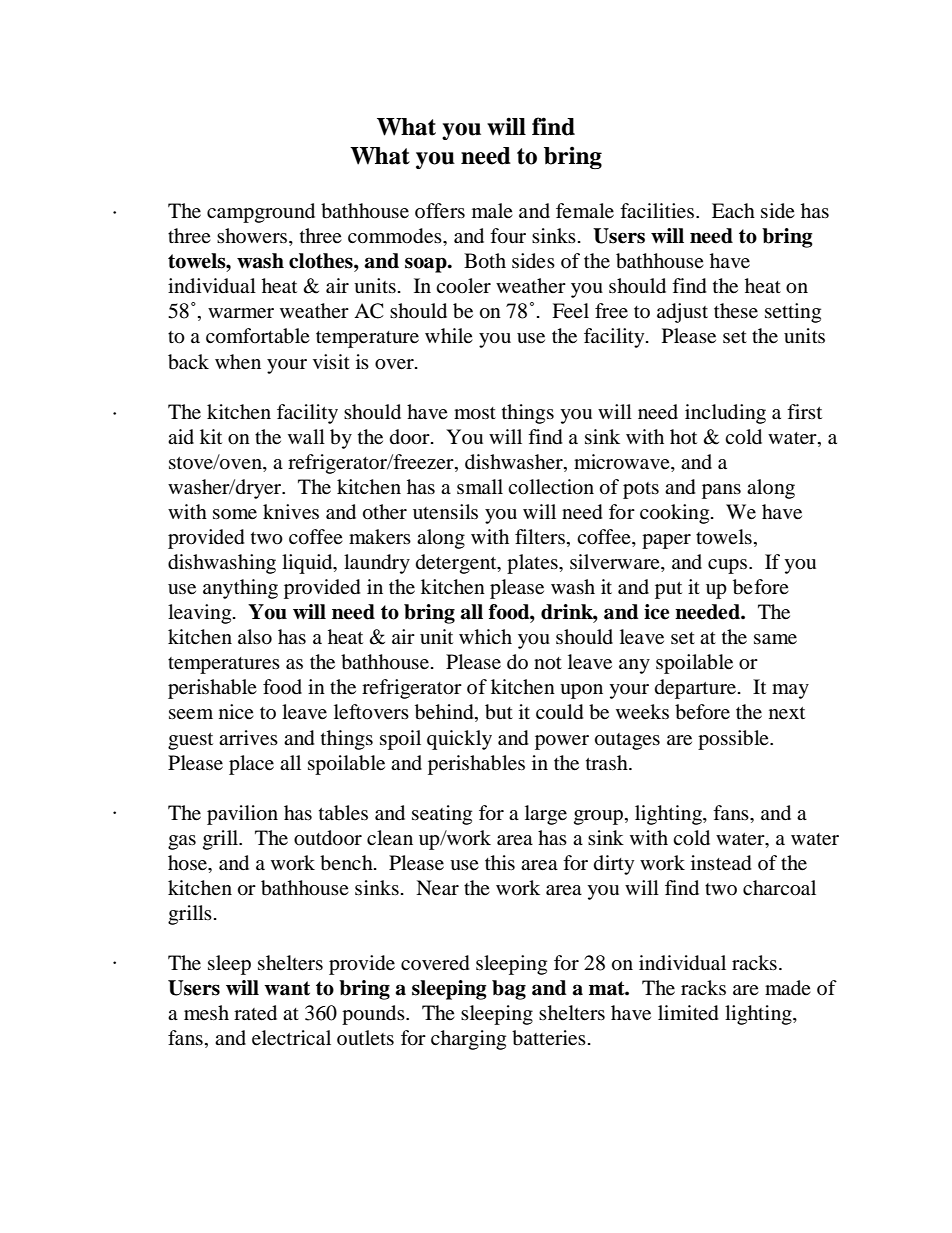 The height and width of the page is (1233, 952). I want to click on most, so click(475, 413).
